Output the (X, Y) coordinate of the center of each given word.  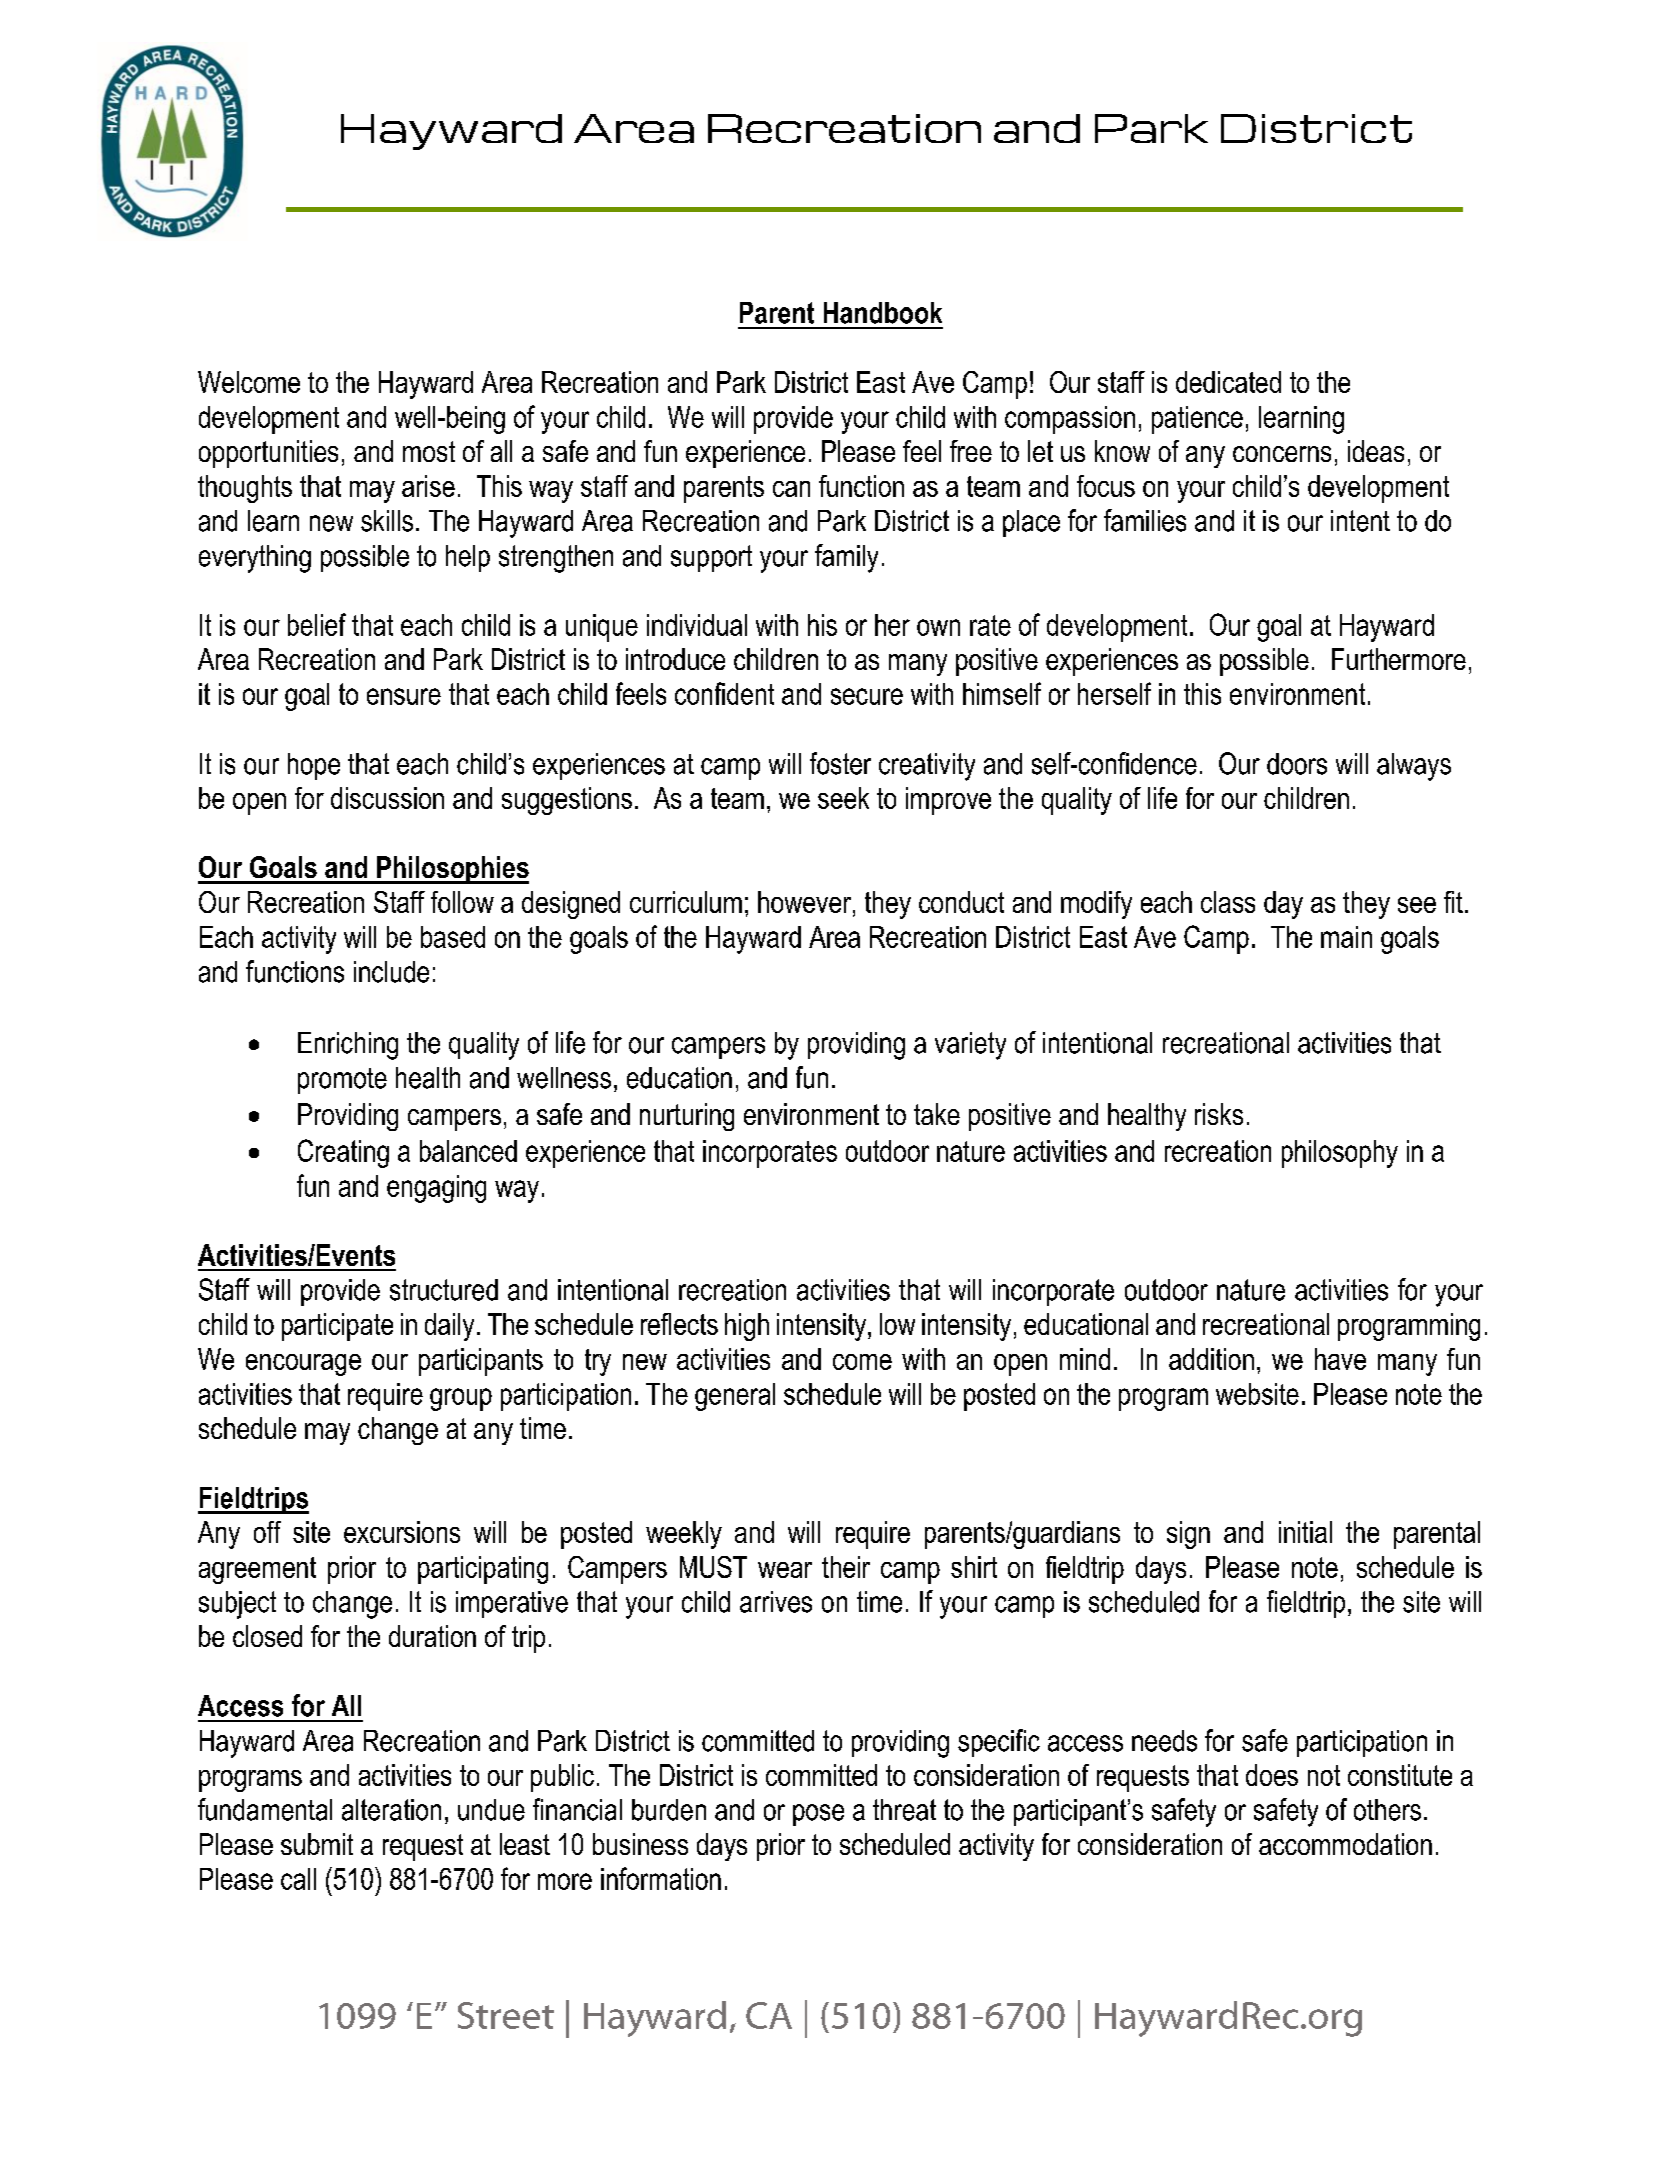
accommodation (1345, 1844)
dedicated (1228, 382)
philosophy (1340, 1154)
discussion (387, 798)
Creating (343, 1153)
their (846, 1567)
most (429, 451)
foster (840, 763)
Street (506, 2015)
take (937, 1114)
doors (1297, 764)
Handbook (883, 313)
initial (1305, 1532)
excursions (402, 1532)
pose (818, 1815)
